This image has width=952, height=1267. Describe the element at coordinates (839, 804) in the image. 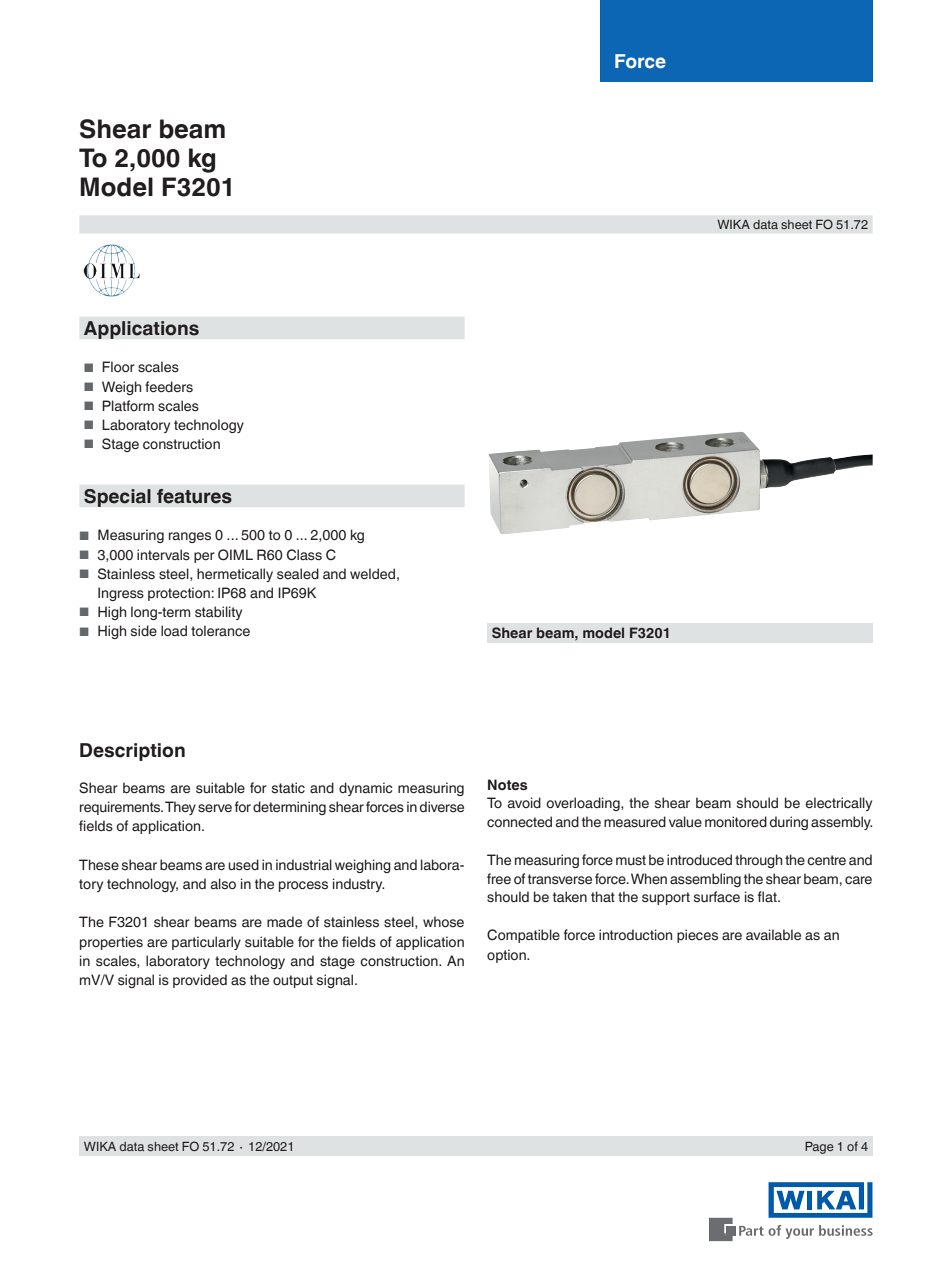

I see `electrically` at that location.
